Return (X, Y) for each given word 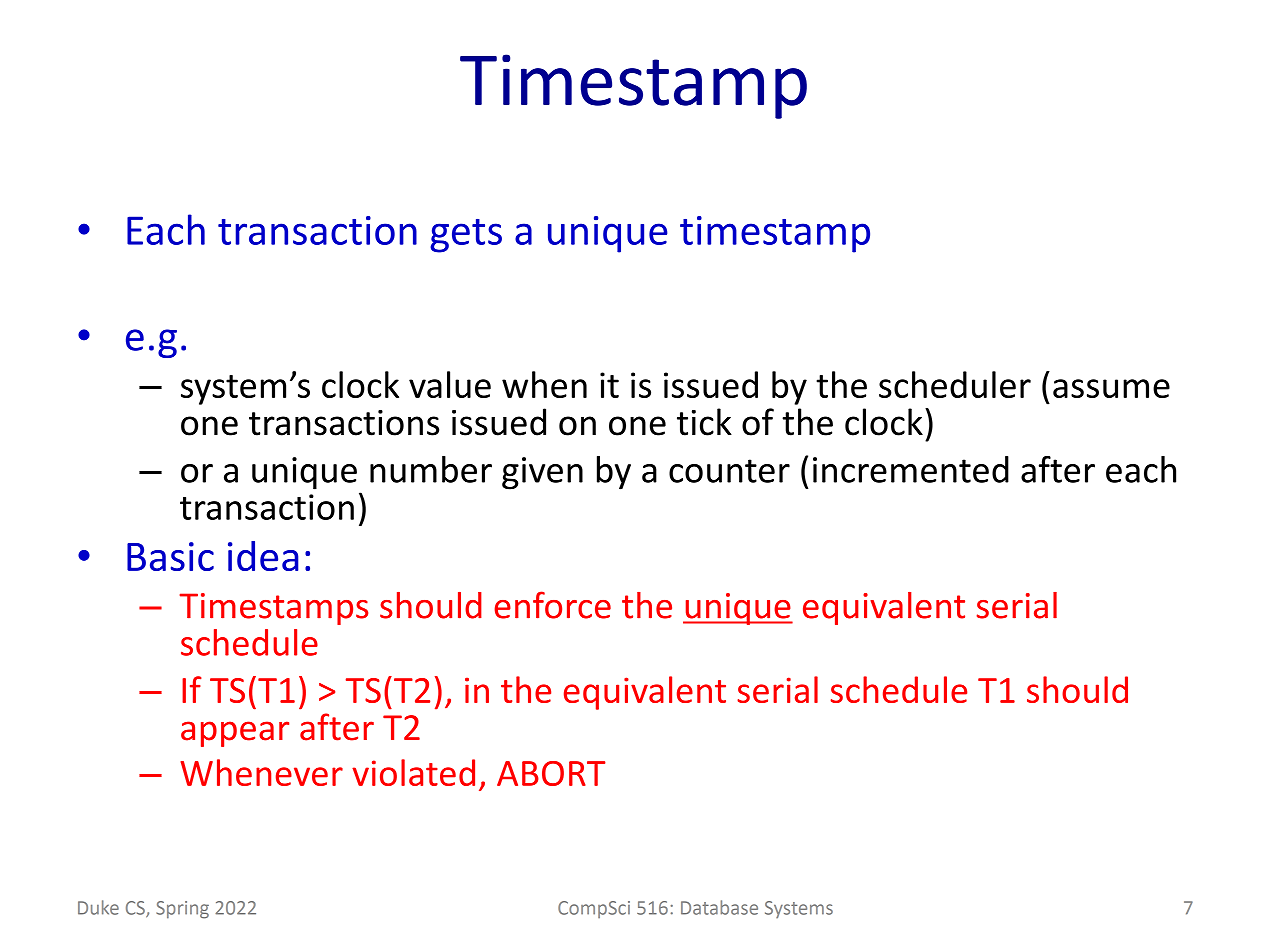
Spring (182, 910)
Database (719, 907)
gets (466, 236)
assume (1111, 388)
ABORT (551, 773)
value (450, 384)
